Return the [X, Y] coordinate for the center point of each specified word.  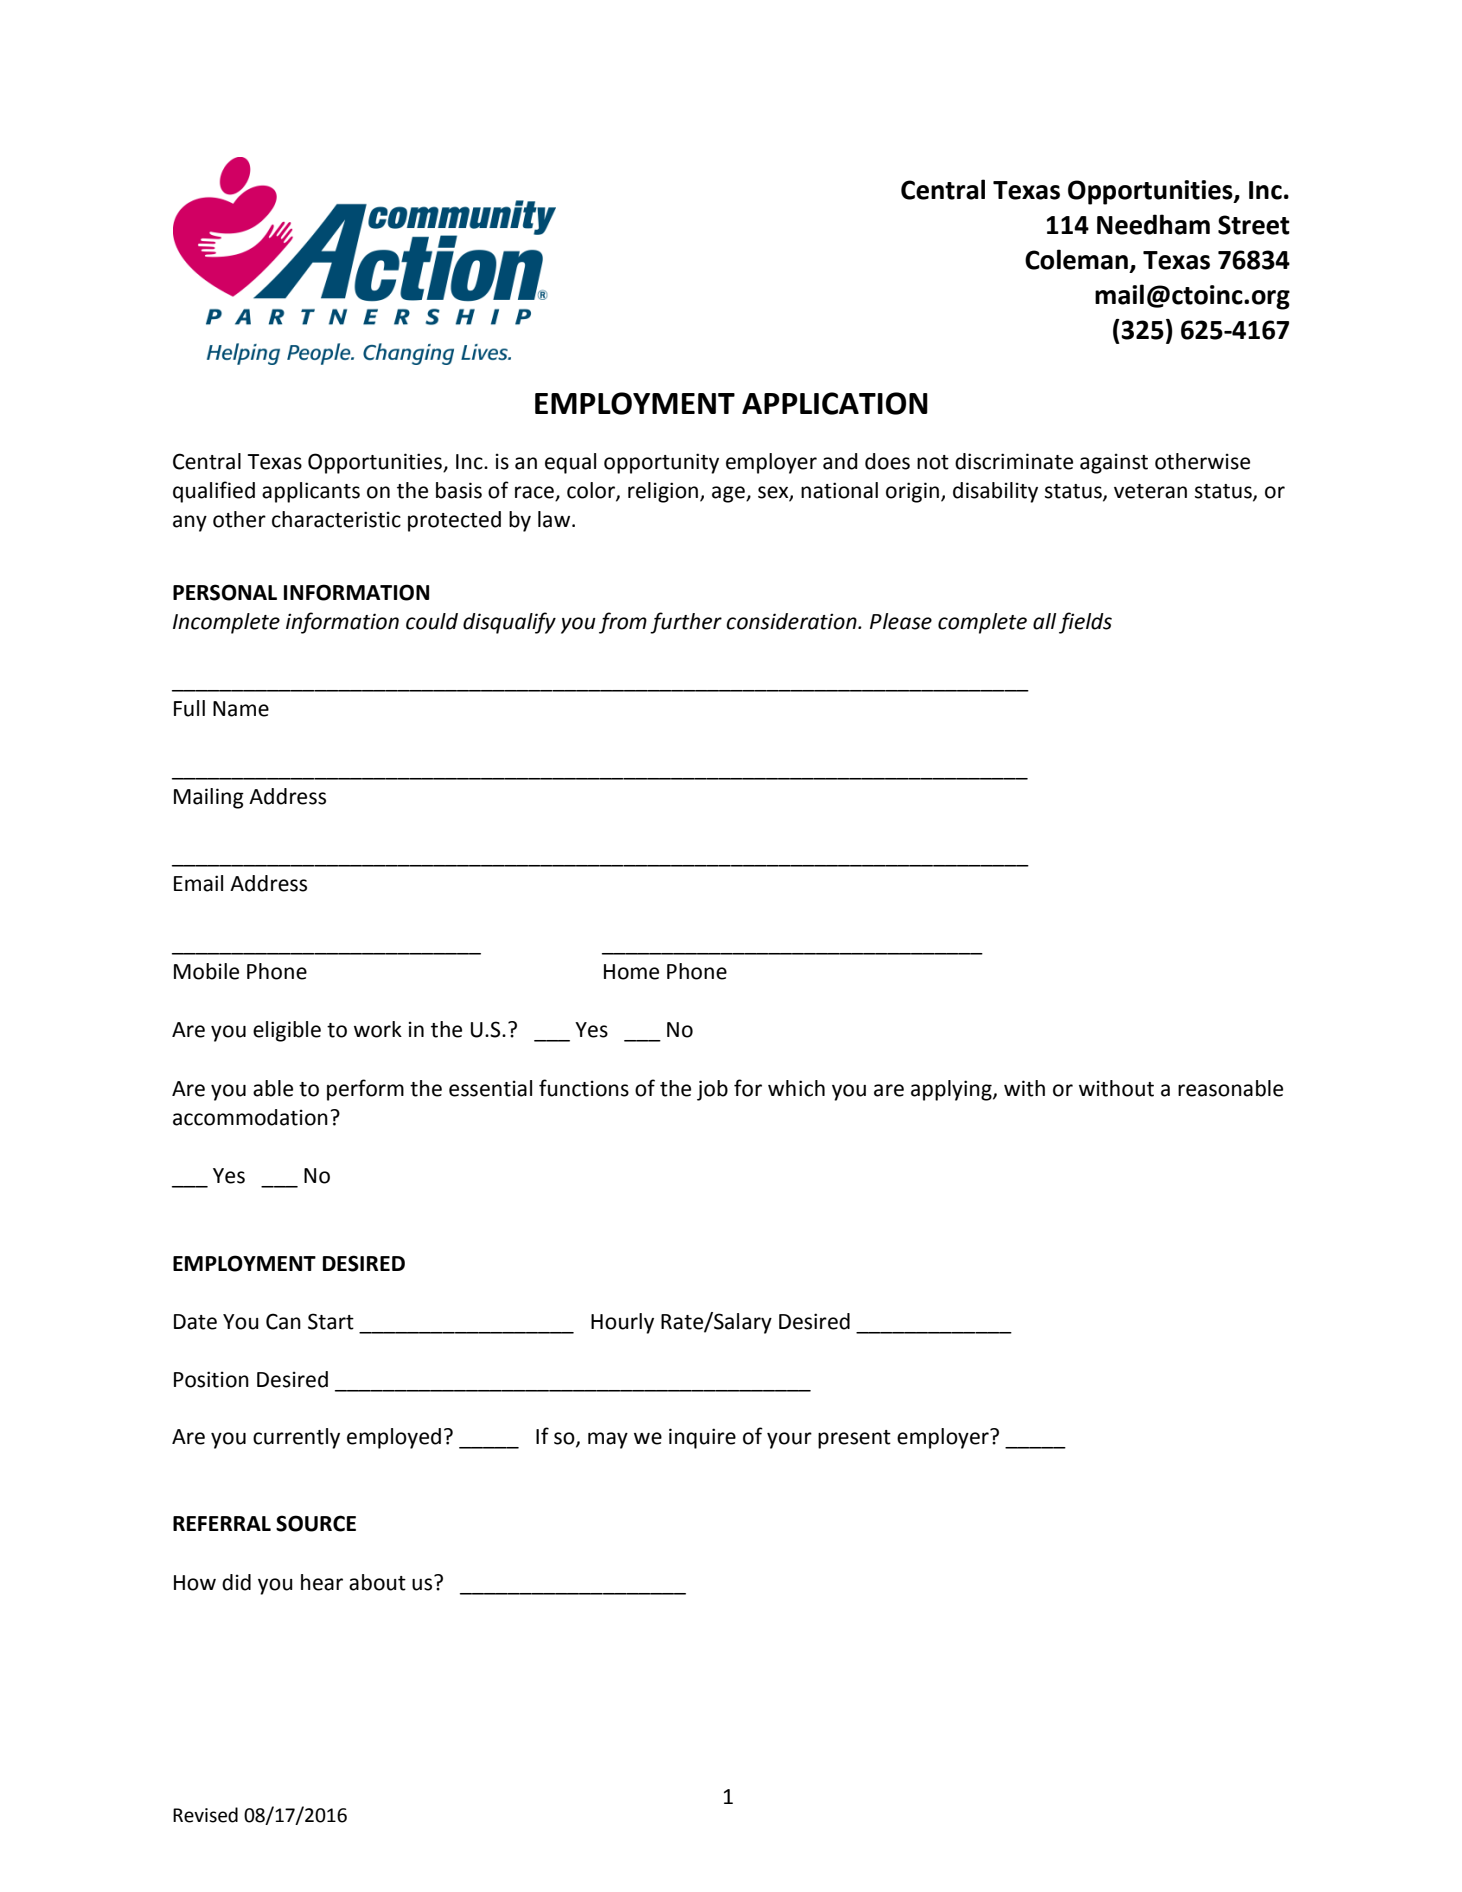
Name [241, 709]
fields [1085, 623]
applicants [311, 492]
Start [331, 1321]
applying [952, 1090]
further [686, 623]
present [854, 1439]
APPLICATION [835, 403]
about [377, 1582]
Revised [205, 1815]
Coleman [1076, 259]
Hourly [622, 1323]
